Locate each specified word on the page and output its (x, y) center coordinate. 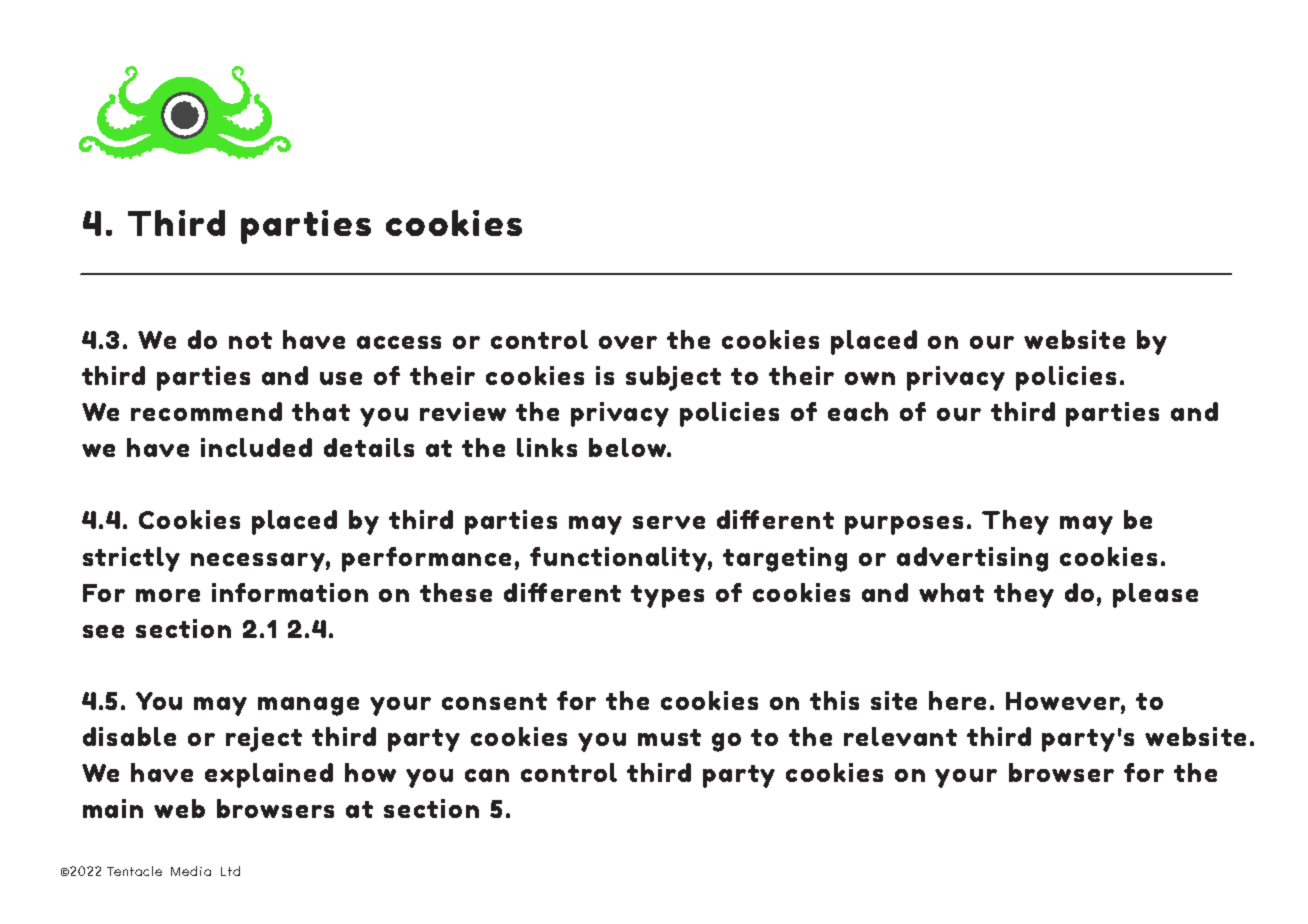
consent (494, 701)
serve (669, 522)
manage (308, 706)
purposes (904, 525)
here (957, 700)
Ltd (230, 871)
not (250, 340)
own (870, 378)
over (628, 342)
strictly (131, 559)
